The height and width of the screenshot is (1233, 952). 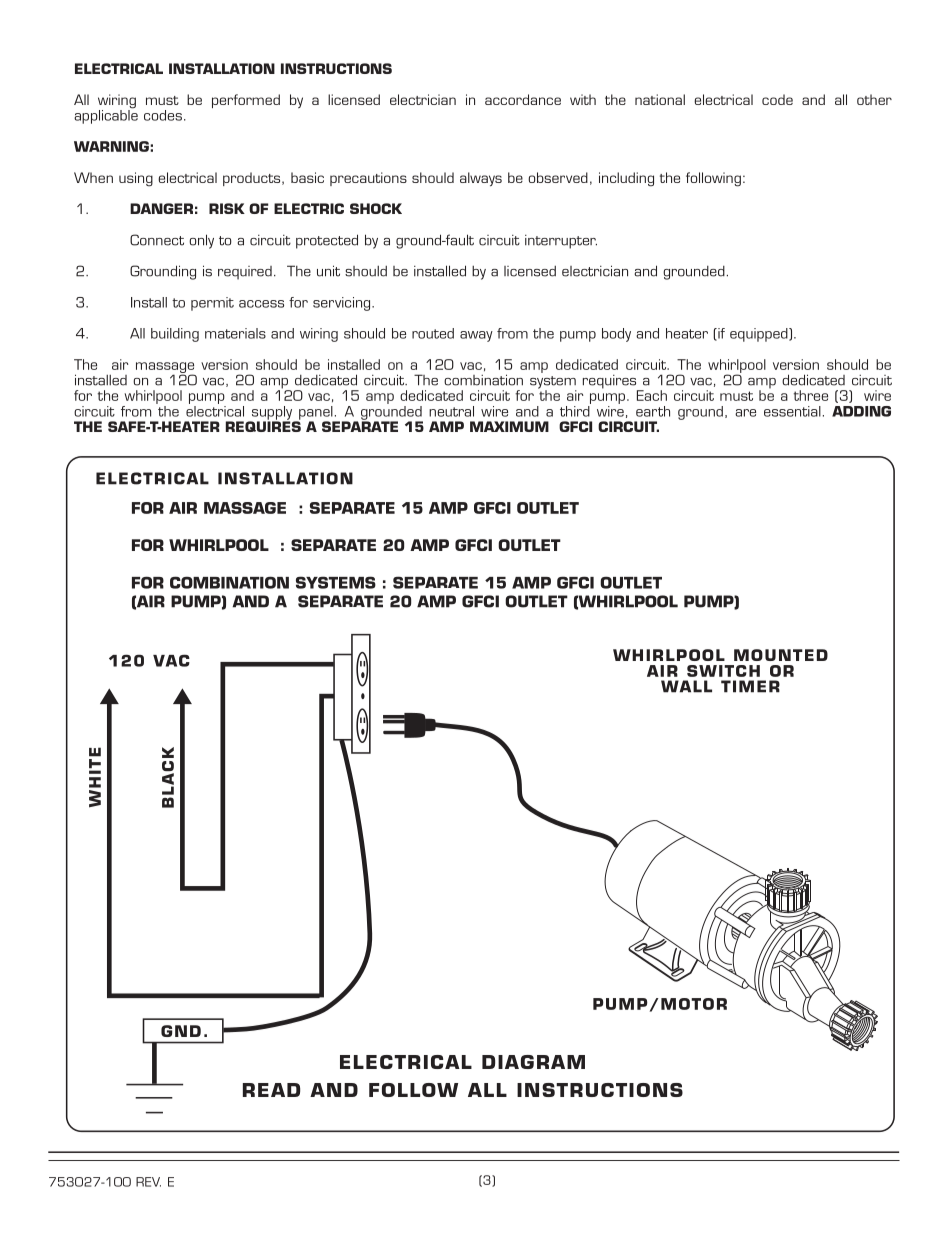 What do you see at coordinates (148, 1182) in the screenshot?
I see `REV` at bounding box center [148, 1182].
